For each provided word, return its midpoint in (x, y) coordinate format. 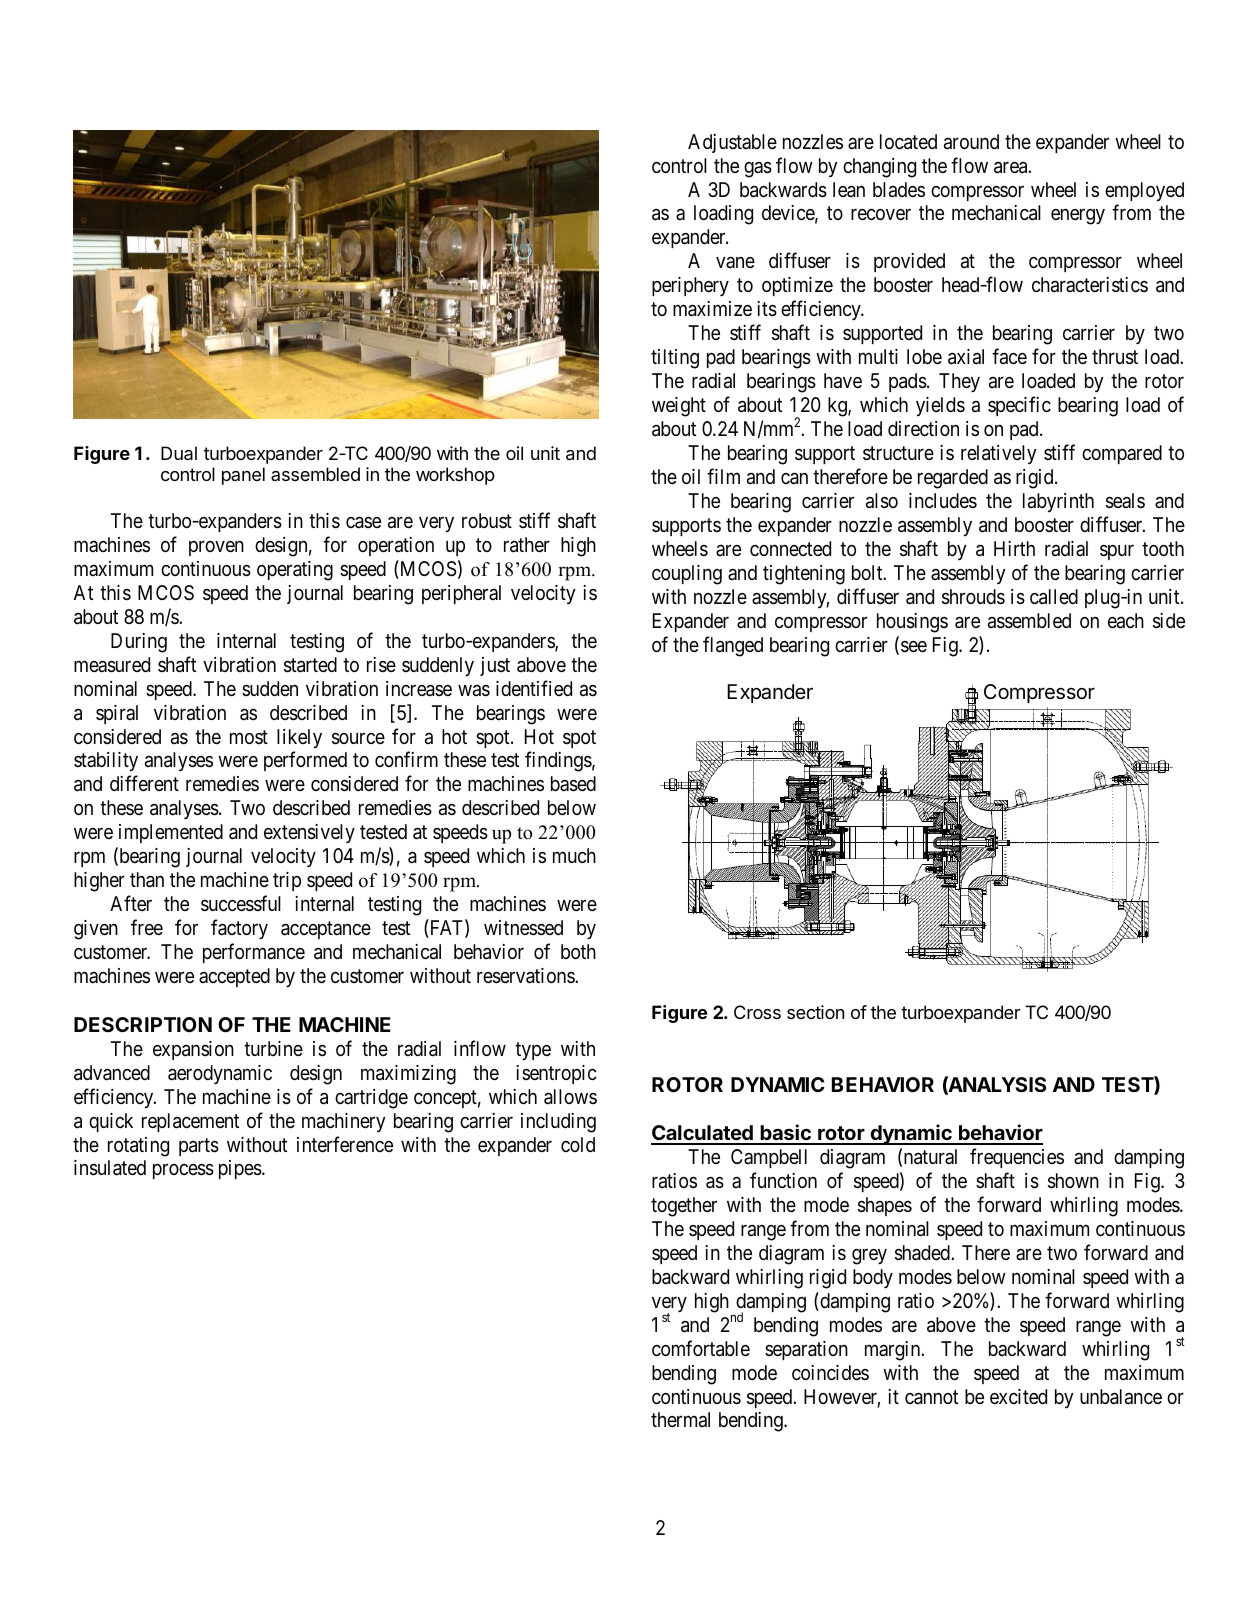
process (183, 1171)
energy (1078, 217)
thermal (680, 1420)
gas (758, 170)
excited (1018, 1396)
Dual (179, 453)
